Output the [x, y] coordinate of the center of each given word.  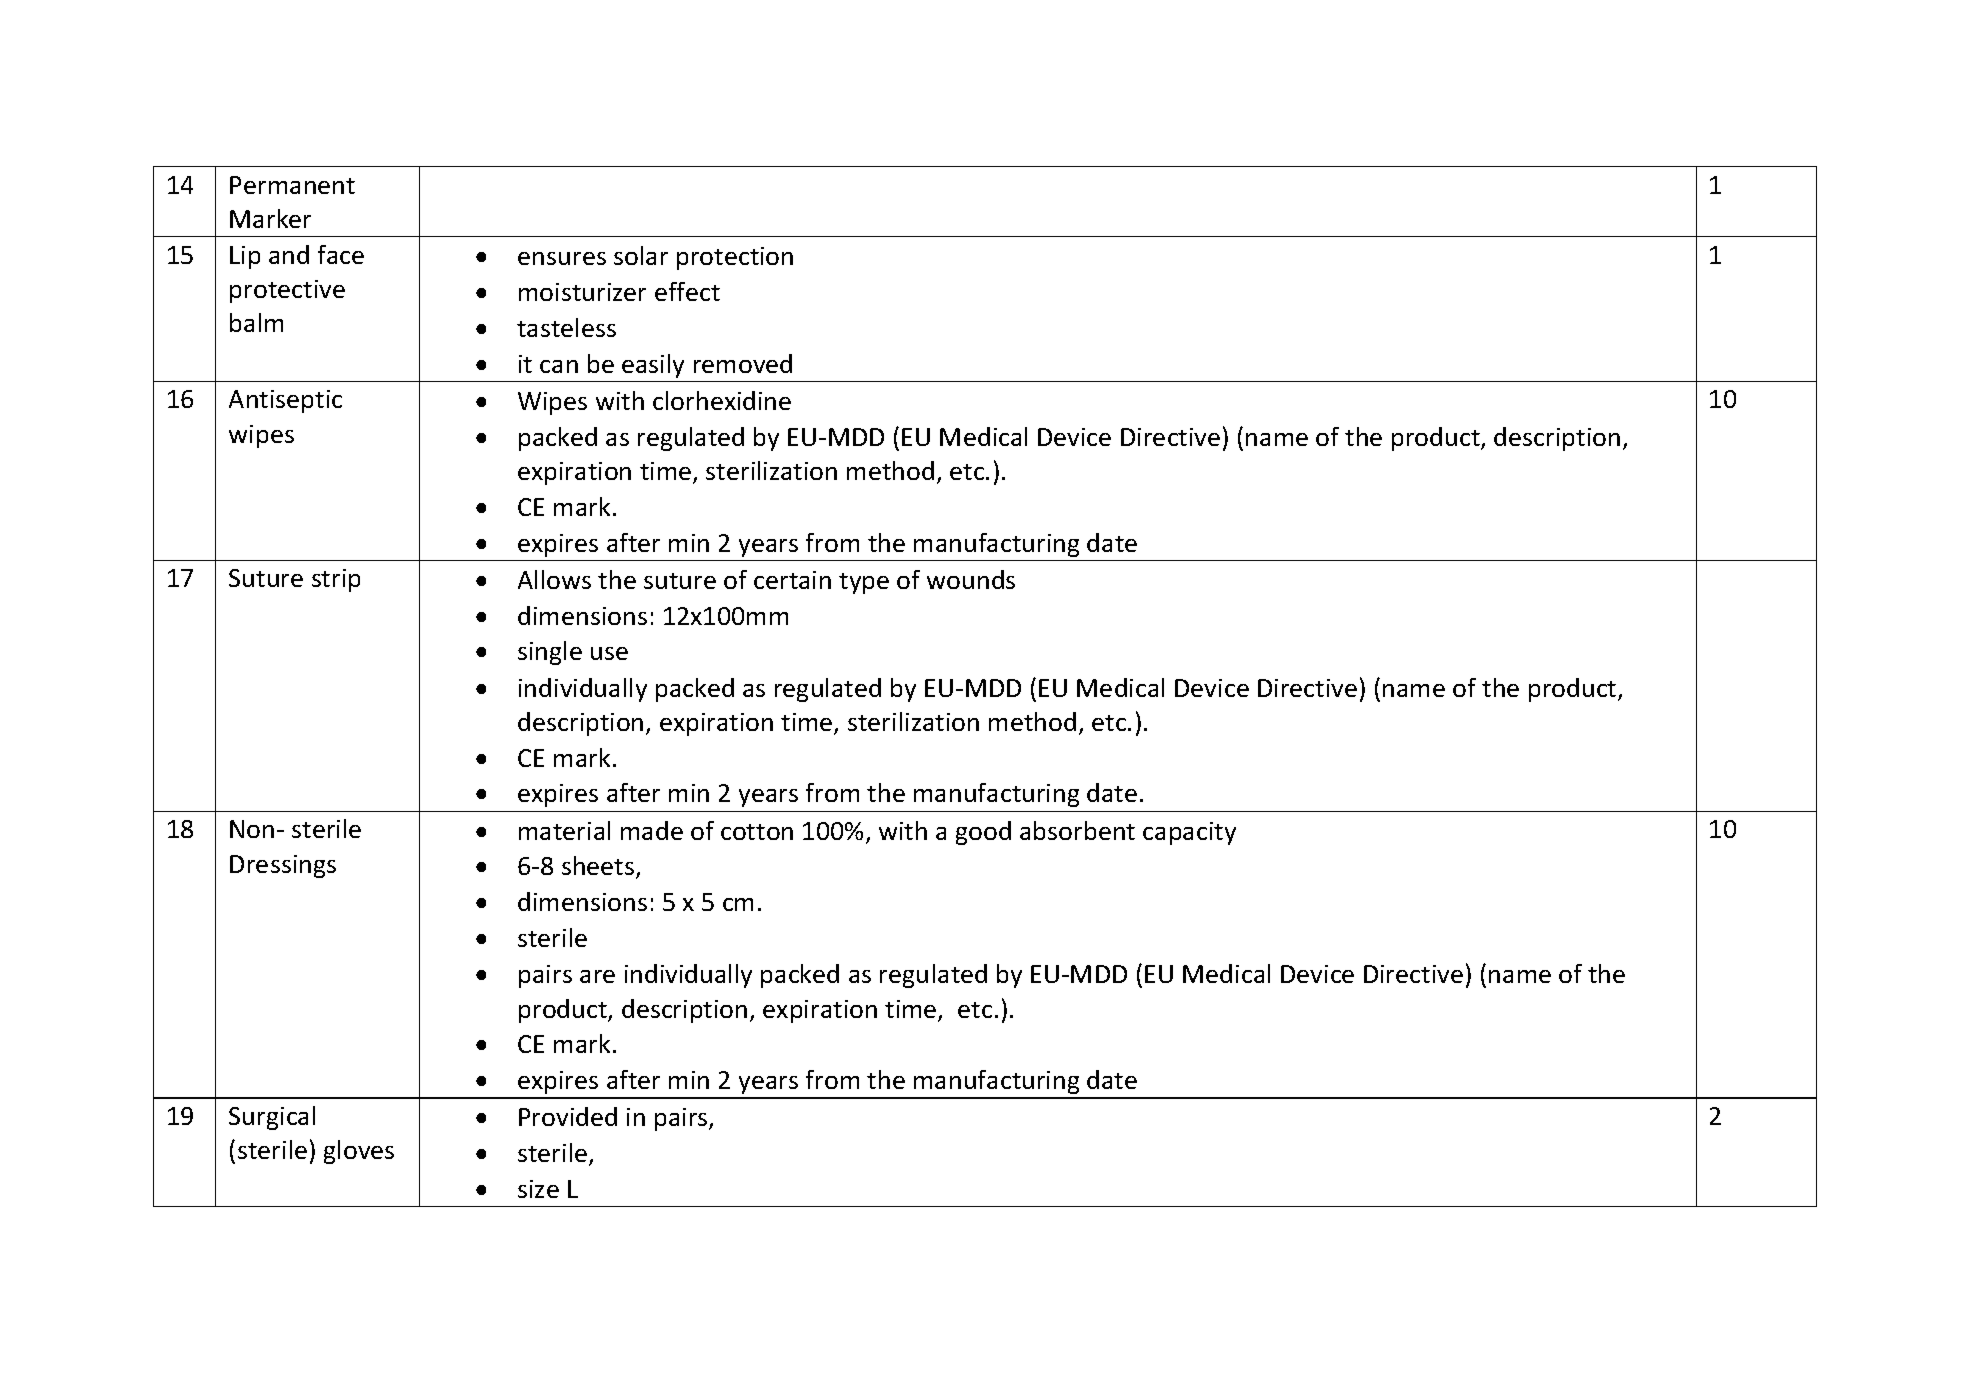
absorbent [1077, 830]
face [341, 254]
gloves [359, 1152]
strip [336, 580]
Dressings [283, 866]
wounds [971, 579]
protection [735, 258]
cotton [757, 832]
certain [792, 580]
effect [687, 291]
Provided [568, 1116]
